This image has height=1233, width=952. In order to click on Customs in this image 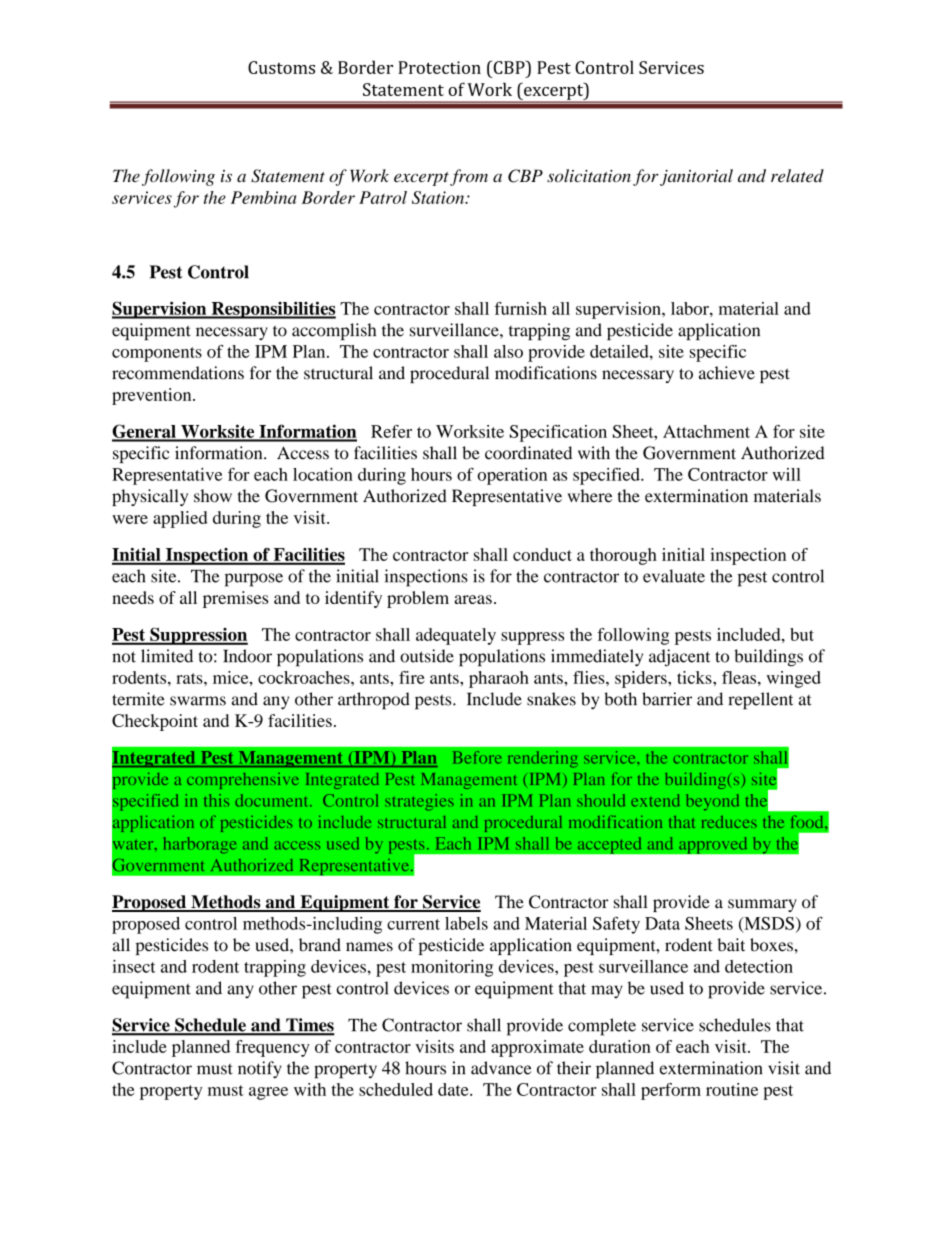, I will do `click(281, 67)`.
